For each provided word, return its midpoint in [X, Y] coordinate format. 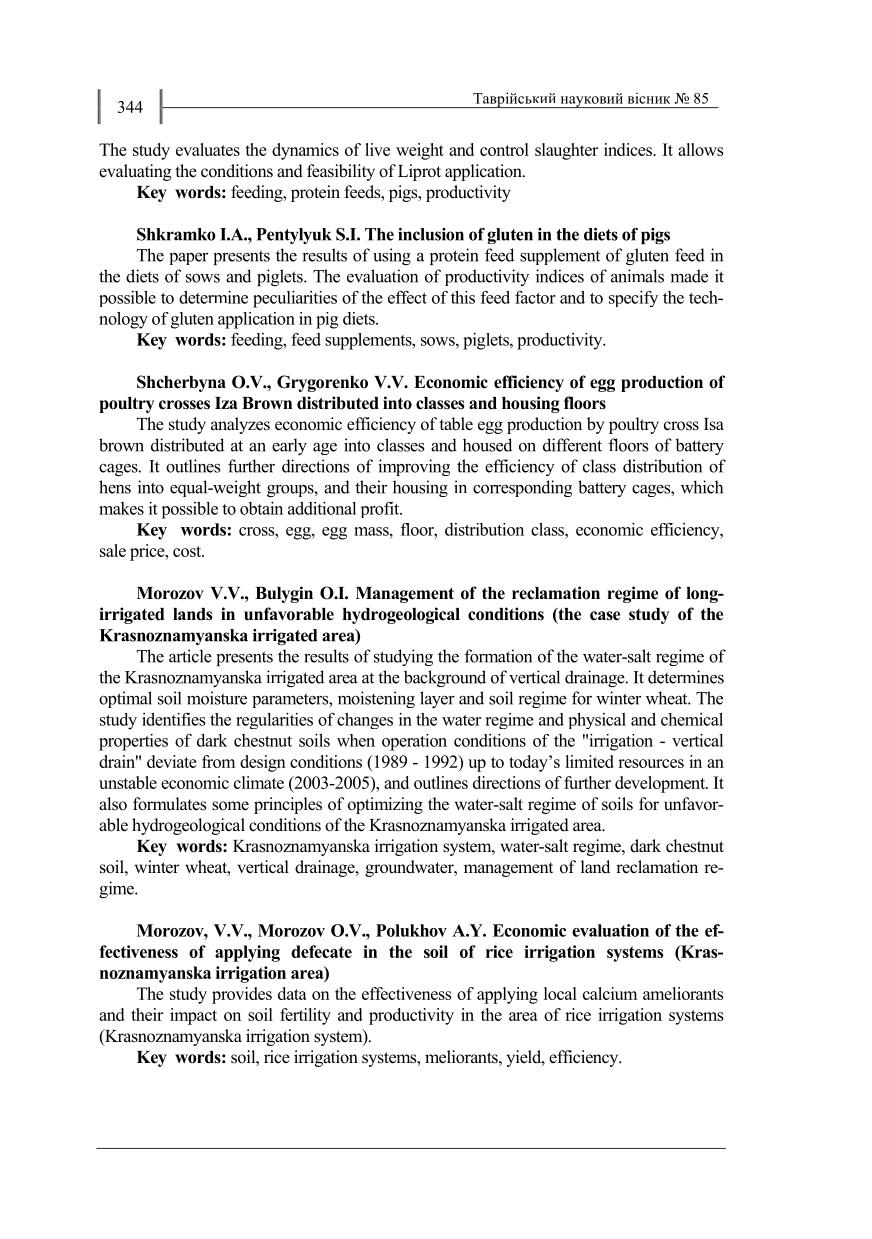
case [605, 616]
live [377, 149]
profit [381, 510]
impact [193, 1016]
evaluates [208, 149]
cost [188, 551]
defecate [321, 951]
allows [701, 149]
